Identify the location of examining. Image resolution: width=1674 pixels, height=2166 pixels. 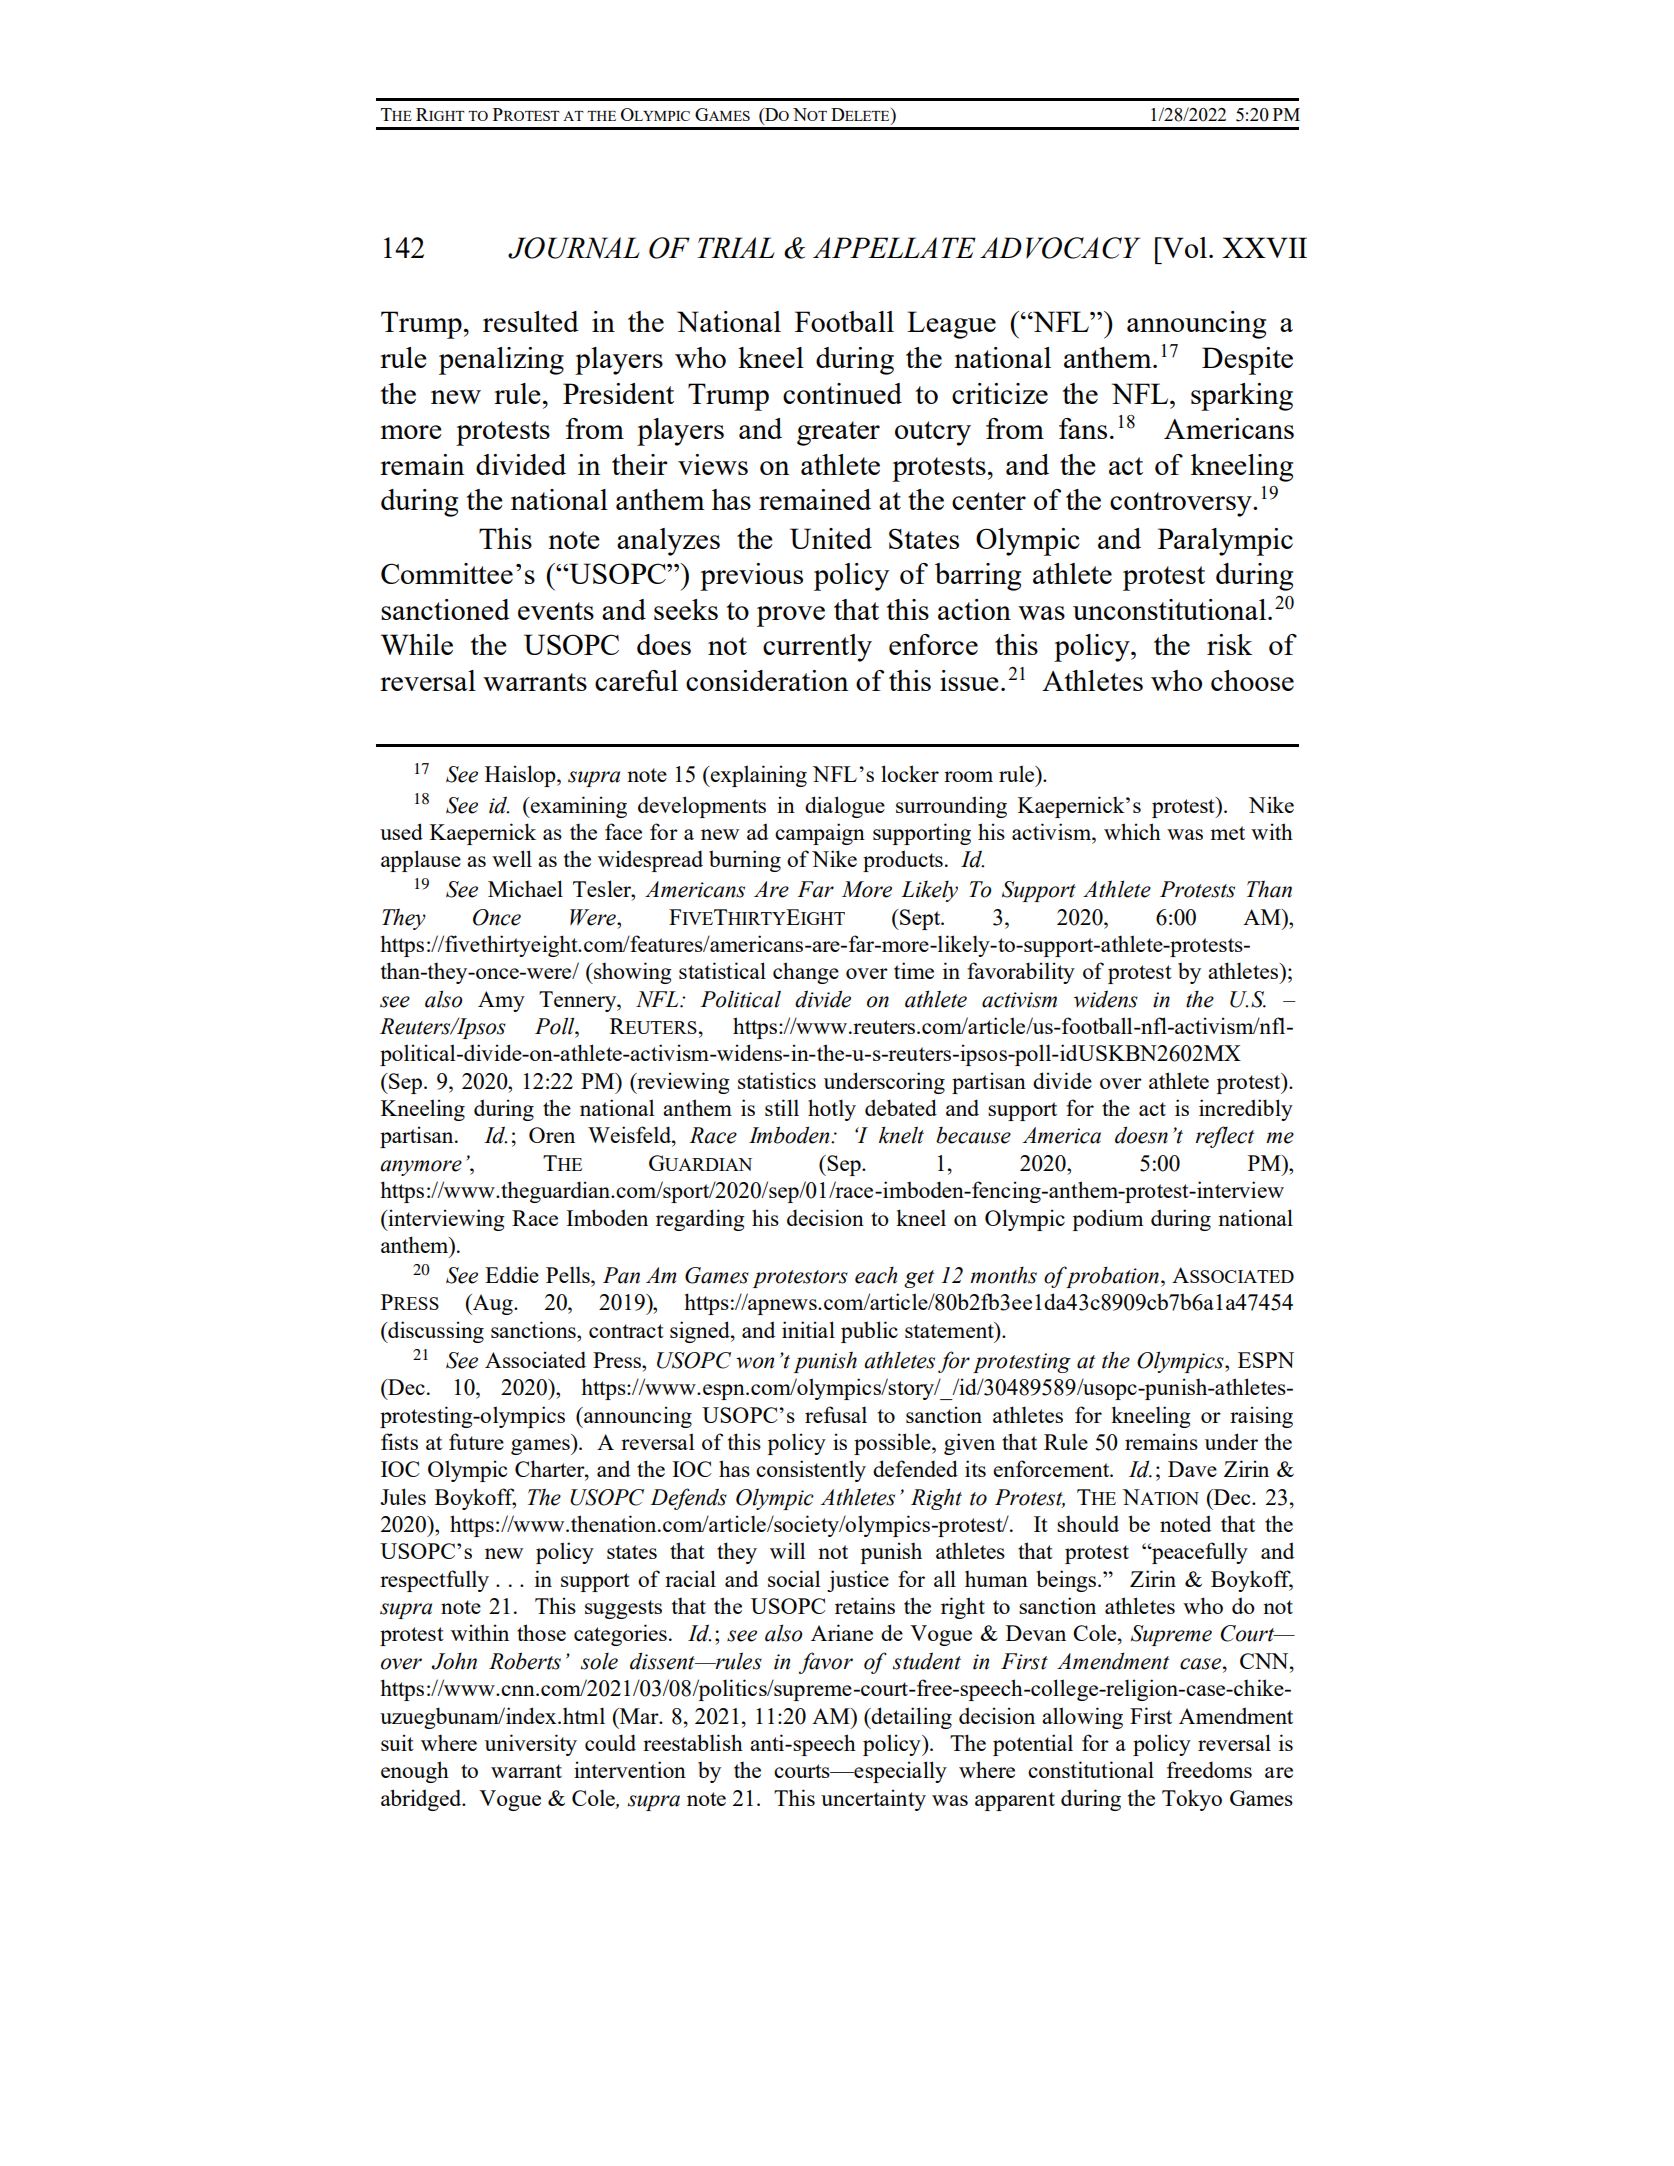
(578, 807).
